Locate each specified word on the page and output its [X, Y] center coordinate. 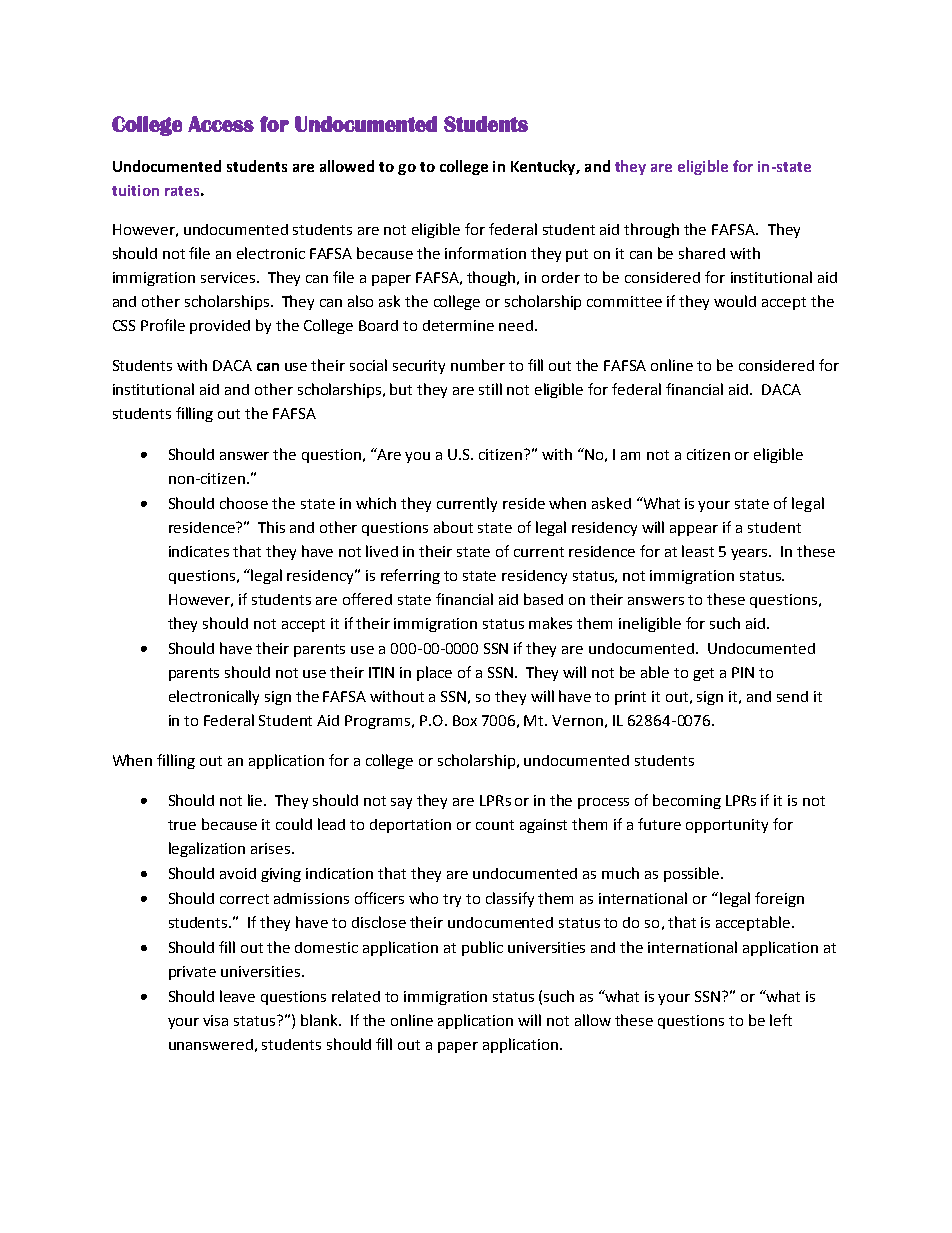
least [698, 551]
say [401, 803]
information [485, 253]
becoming [687, 801]
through [651, 230]
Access [221, 124]
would [735, 301]
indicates [199, 551]
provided [220, 327]
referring [410, 576]
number [478, 365]
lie [256, 800]
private [192, 973]
